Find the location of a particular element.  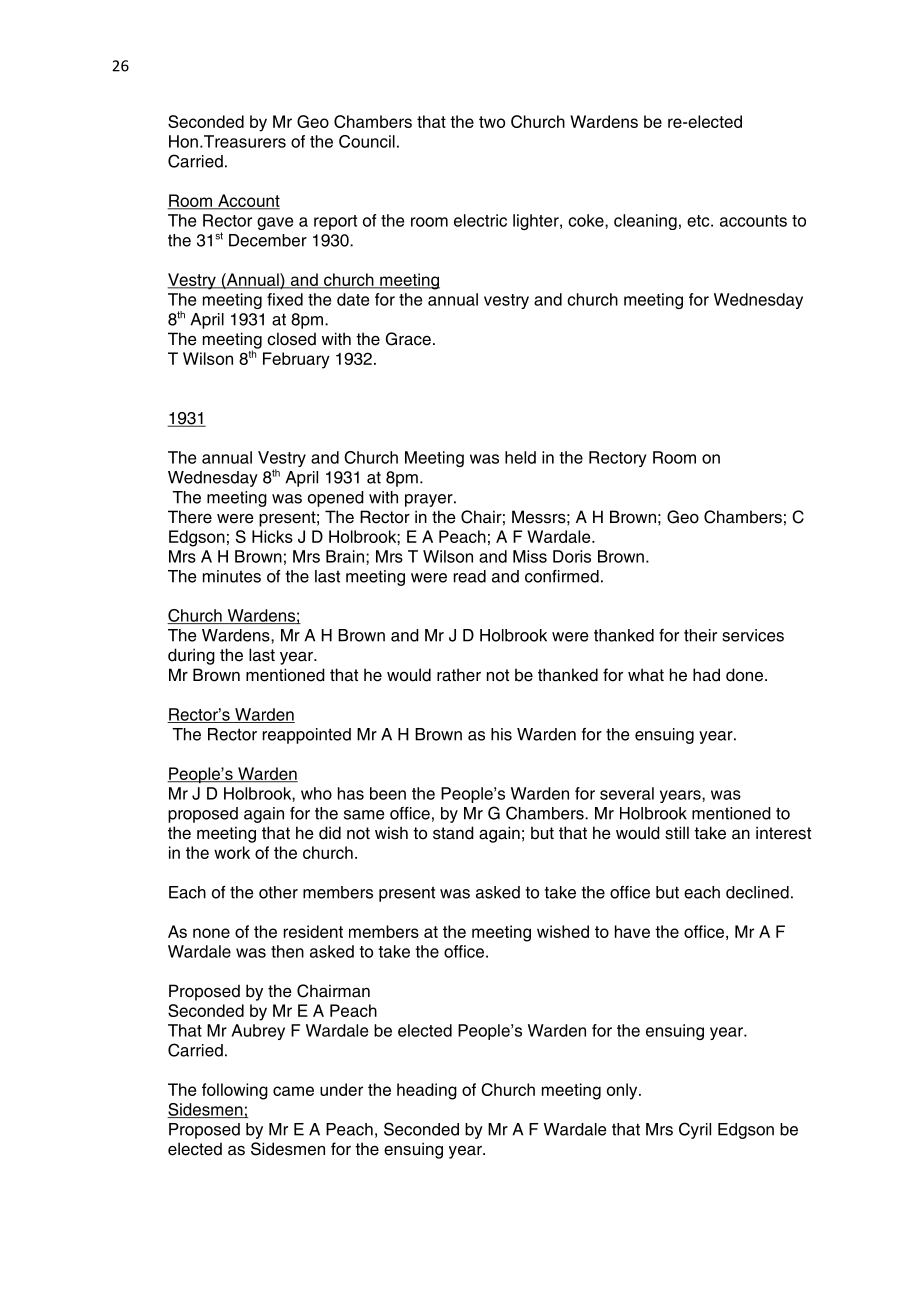

following is located at coordinates (235, 1091).
